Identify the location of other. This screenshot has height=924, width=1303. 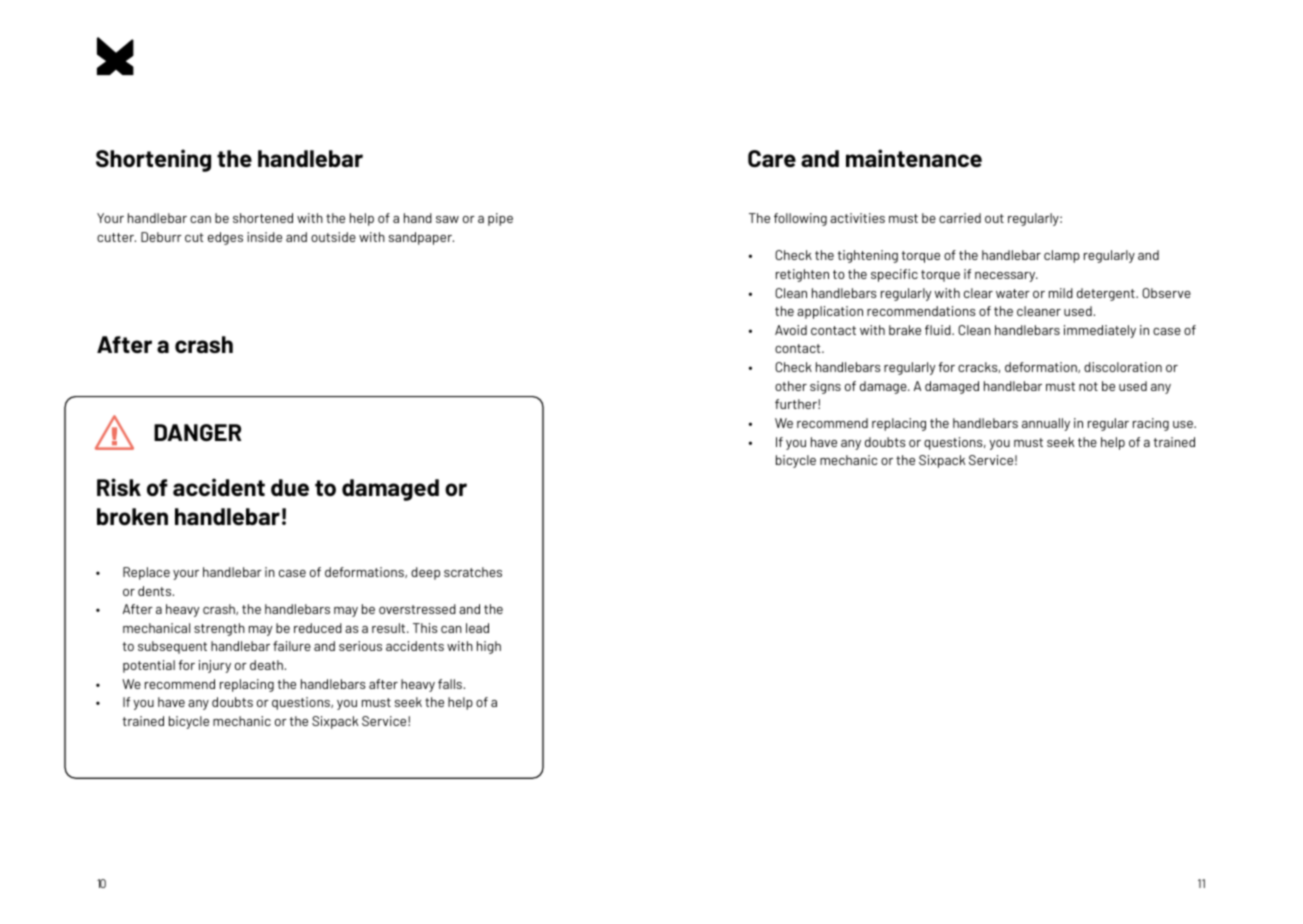
(791, 386).
